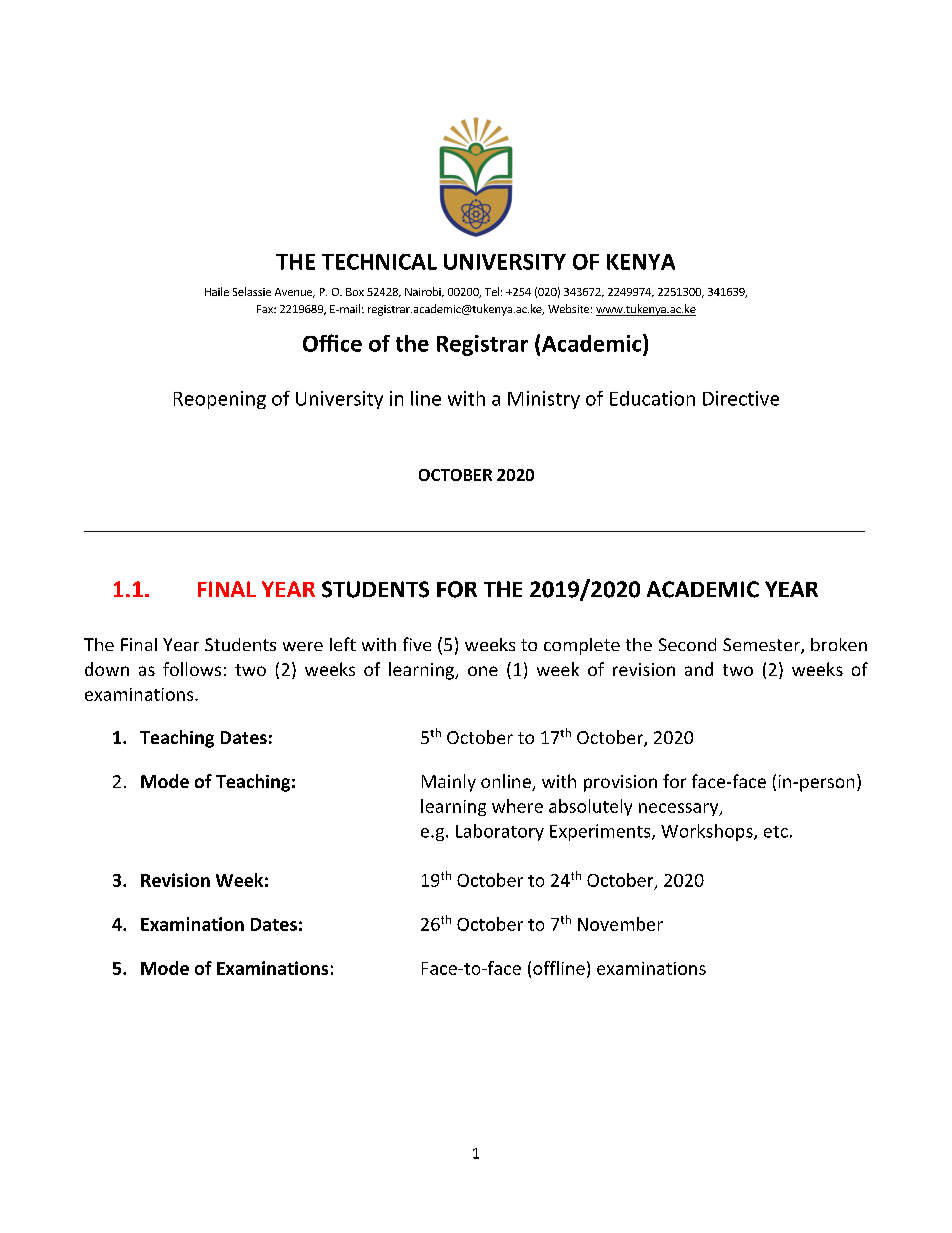 This page has width=952, height=1233. Describe the element at coordinates (483, 671) in the page. I see `one` at that location.
